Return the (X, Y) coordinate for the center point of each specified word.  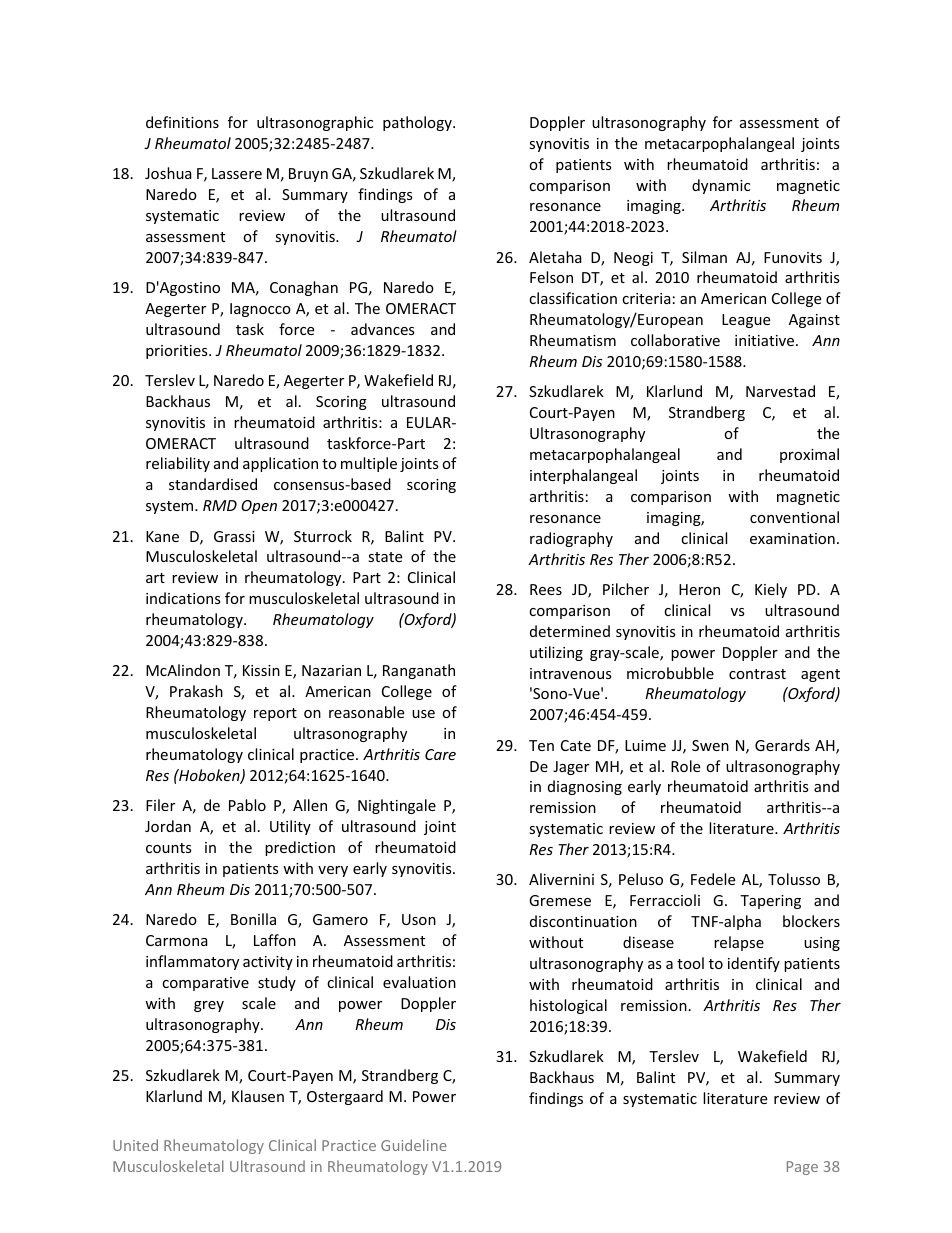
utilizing (556, 653)
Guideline (414, 1145)
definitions (182, 122)
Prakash (196, 691)
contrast (757, 674)
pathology (418, 123)
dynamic (721, 186)
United (135, 1145)
